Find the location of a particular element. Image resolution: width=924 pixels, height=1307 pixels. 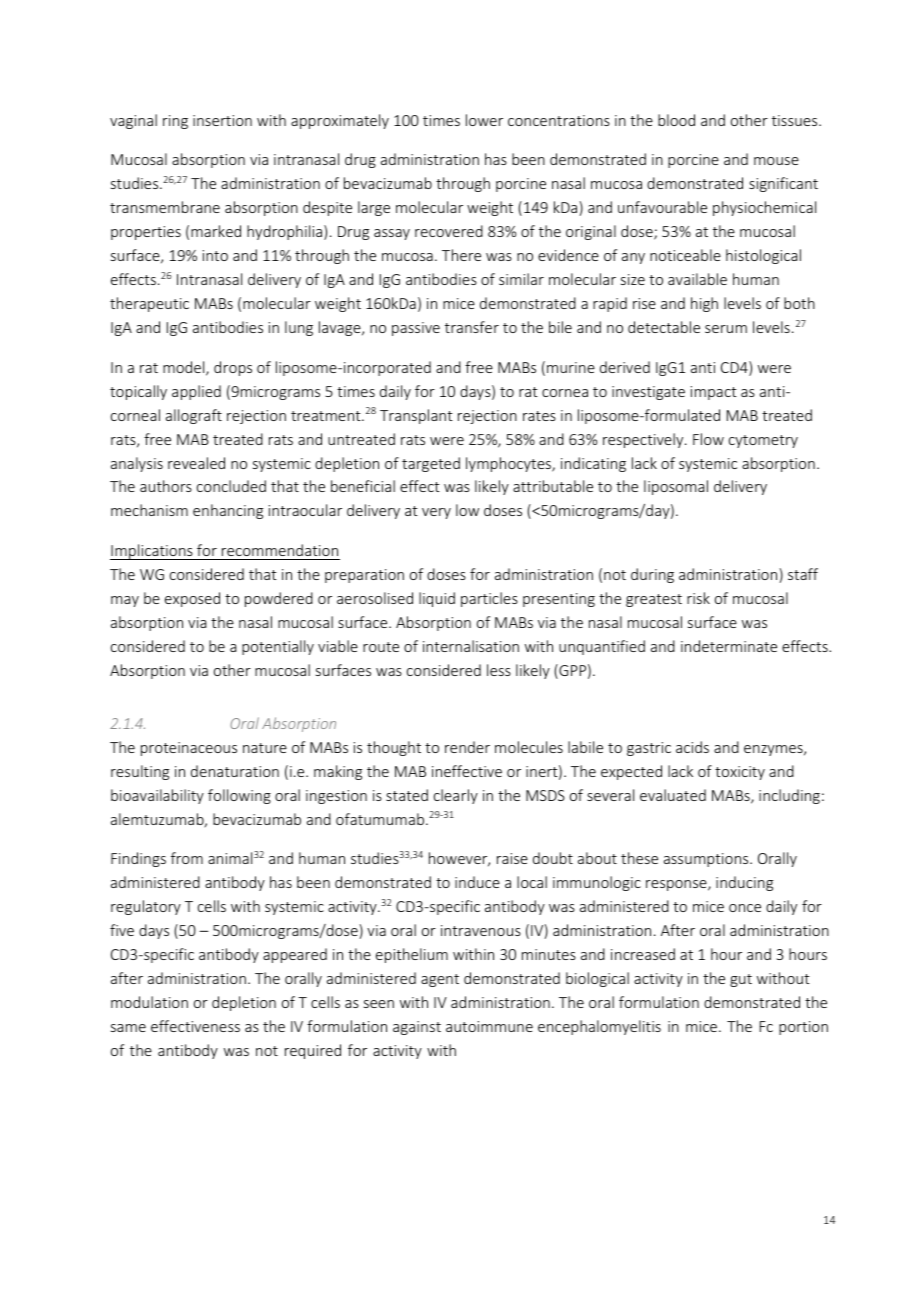

proteinaceous is located at coordinates (189, 749).
